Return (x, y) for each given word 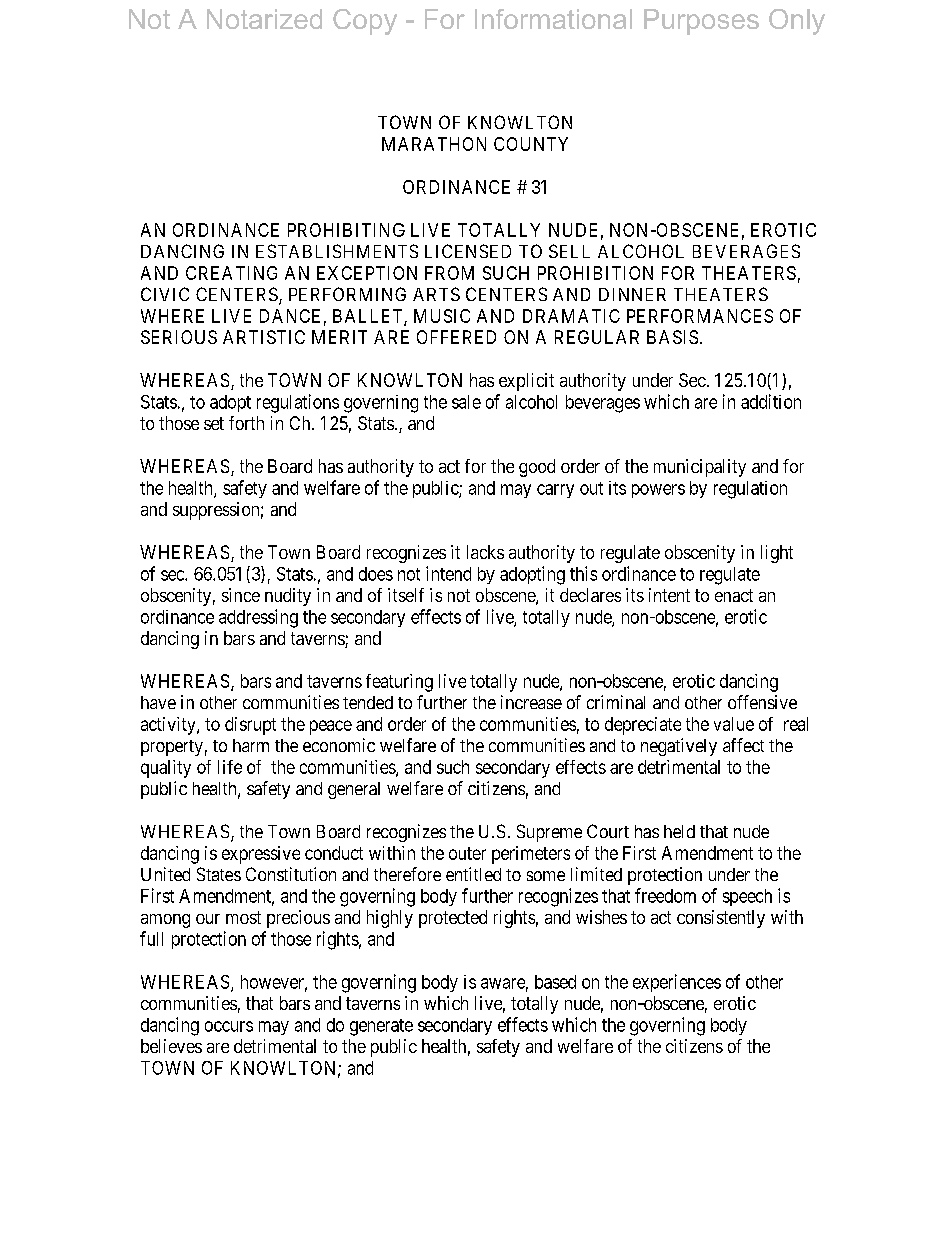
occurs (229, 1026)
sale (466, 402)
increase (531, 702)
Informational (553, 19)
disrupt (250, 726)
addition (771, 401)
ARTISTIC (264, 337)
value (734, 724)
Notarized (264, 19)
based (555, 982)
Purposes (701, 22)
